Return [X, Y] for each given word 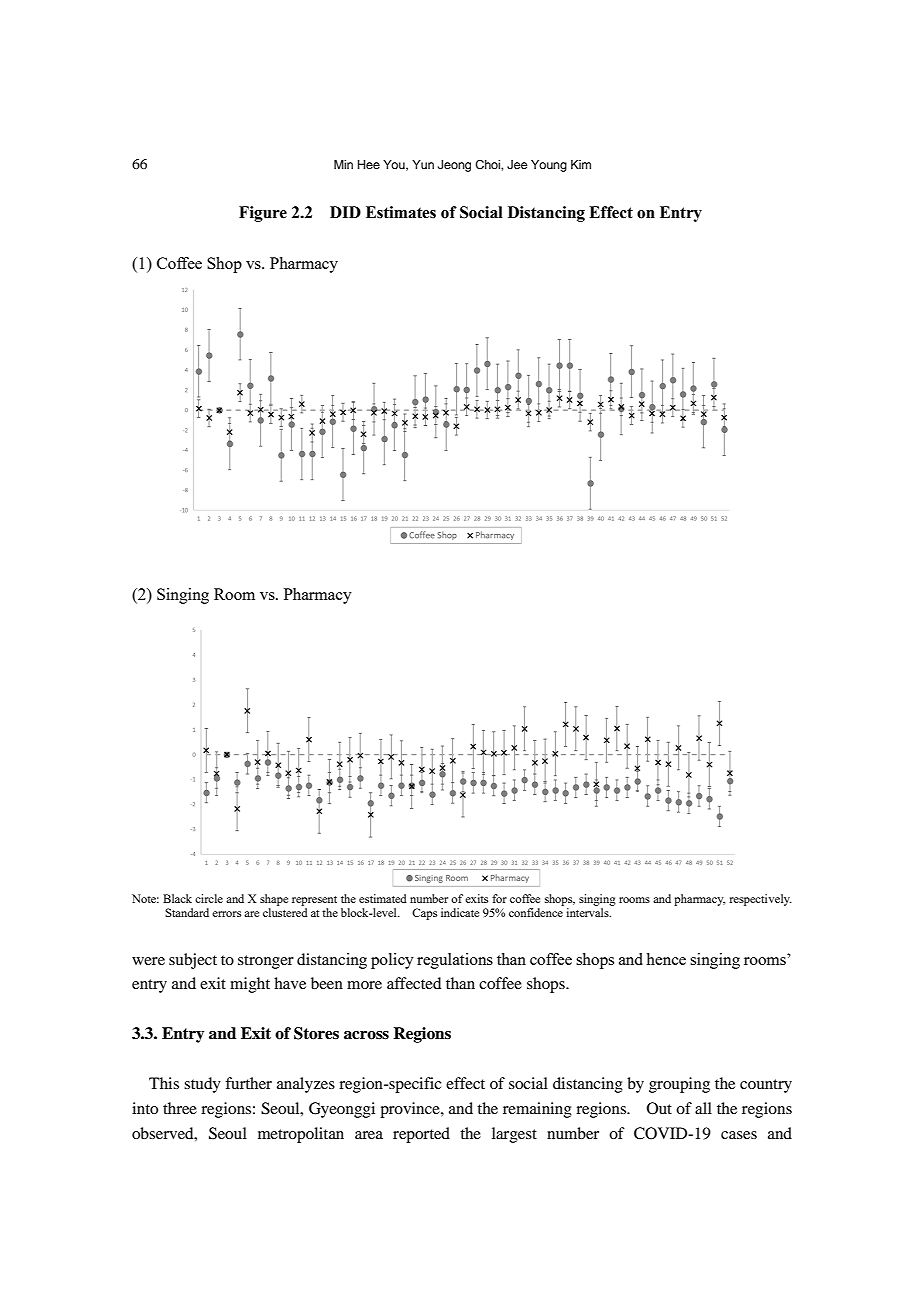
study [202, 1085]
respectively [760, 900]
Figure [263, 214]
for [499, 898]
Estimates [401, 212]
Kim [581, 164]
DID [345, 212]
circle [209, 898]
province [411, 1110]
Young [549, 166]
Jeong [454, 166]
